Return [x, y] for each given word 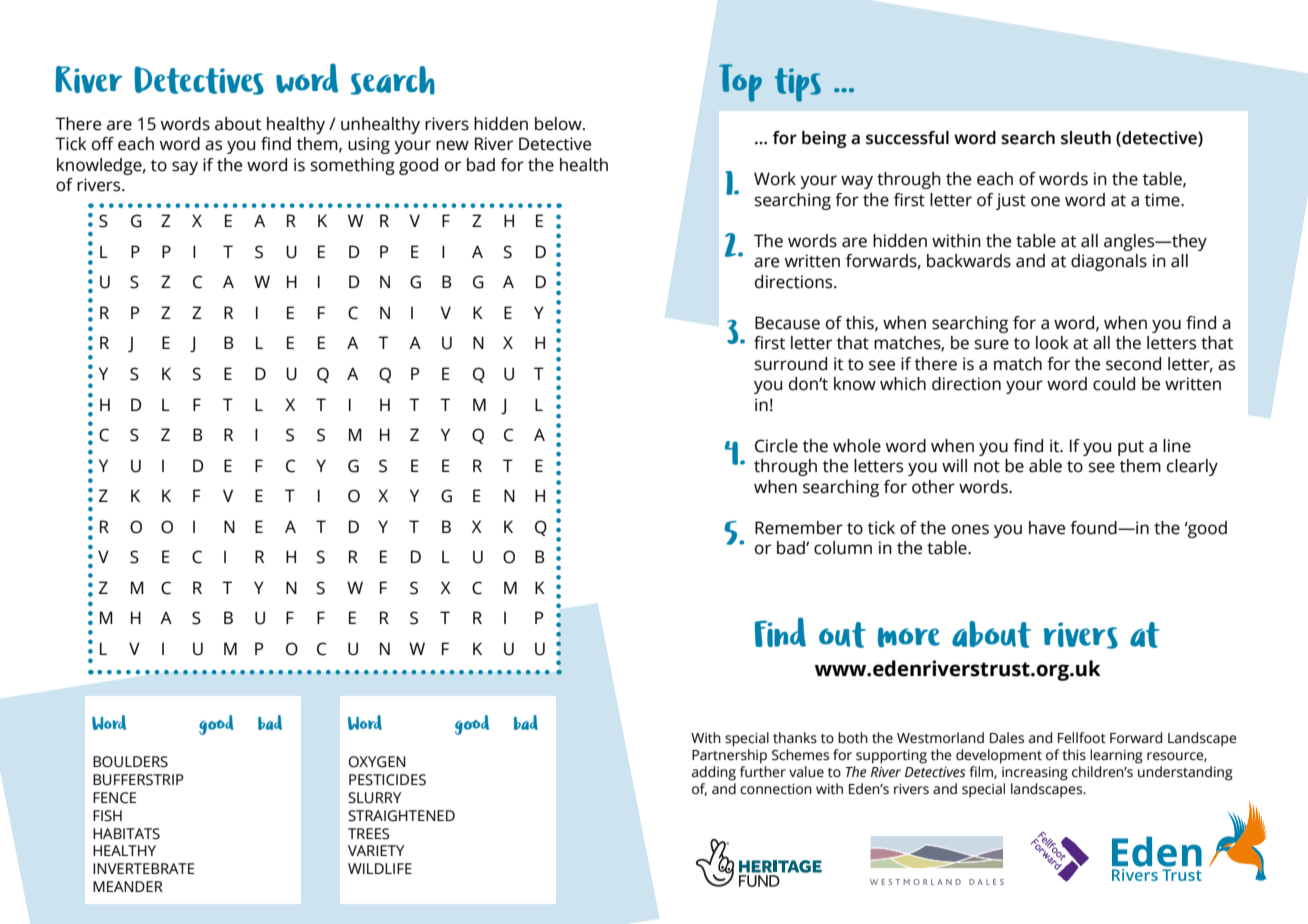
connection [776, 789]
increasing [1035, 774]
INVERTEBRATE [143, 868]
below [559, 124]
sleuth [1086, 138]
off [103, 144]
